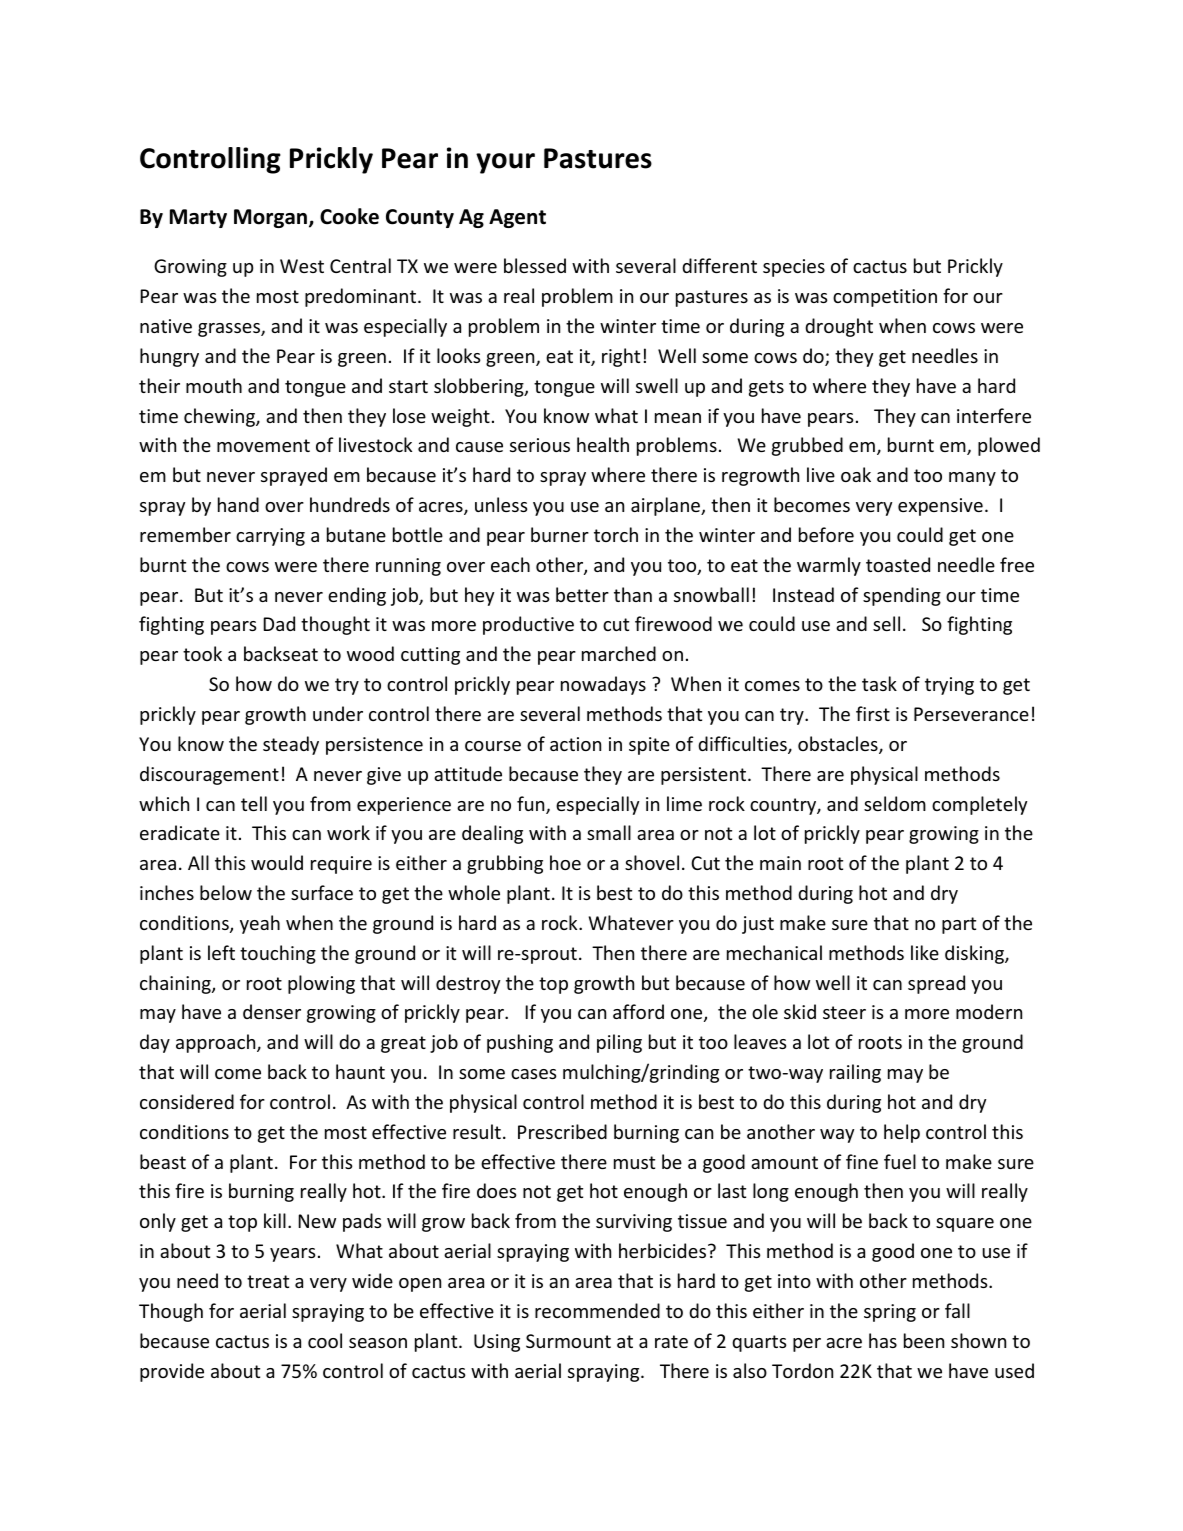 This document has height=1531, width=1183. I want to click on Morgan, so click(272, 218).
